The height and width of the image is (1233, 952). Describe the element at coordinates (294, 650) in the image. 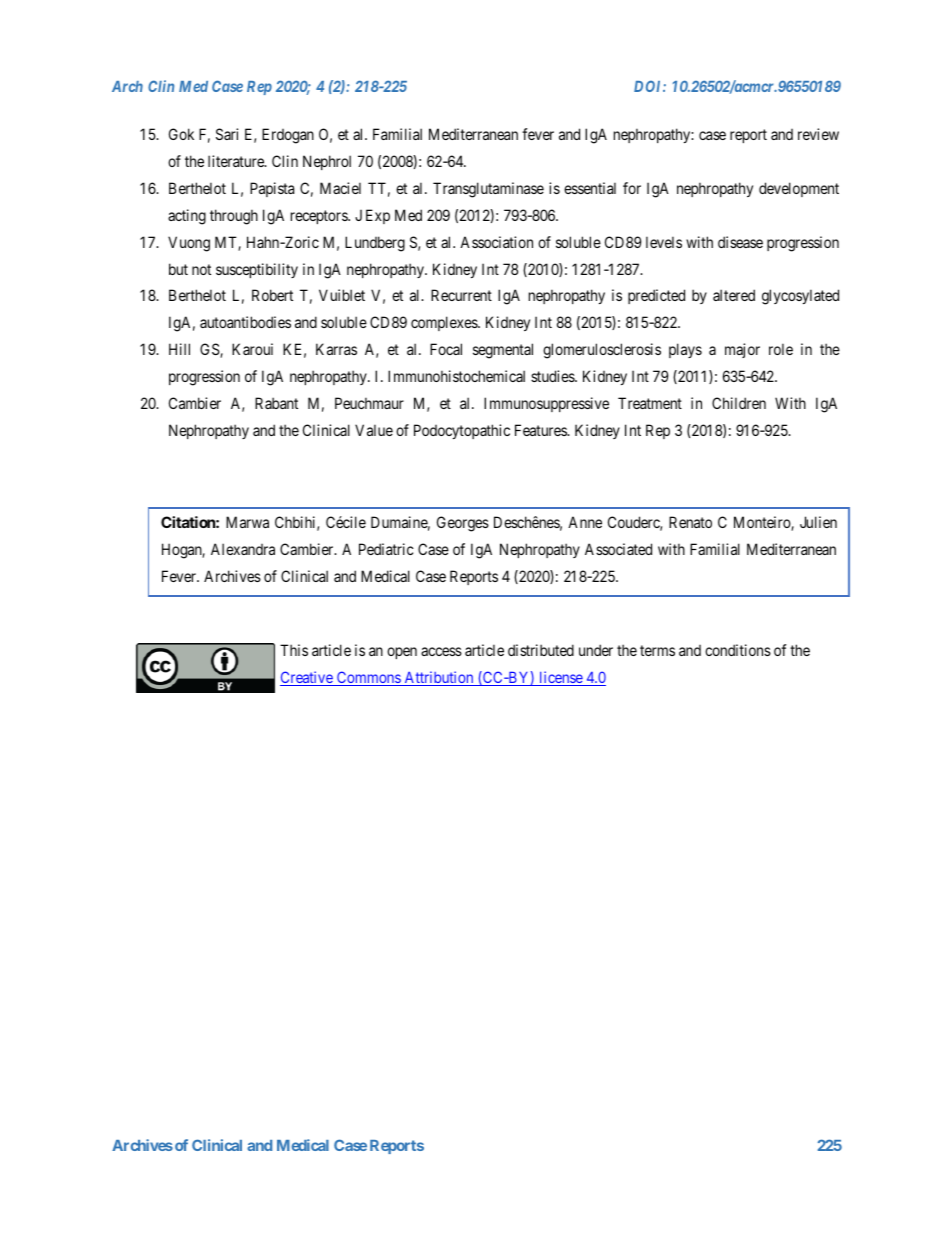

I see `This` at that location.
